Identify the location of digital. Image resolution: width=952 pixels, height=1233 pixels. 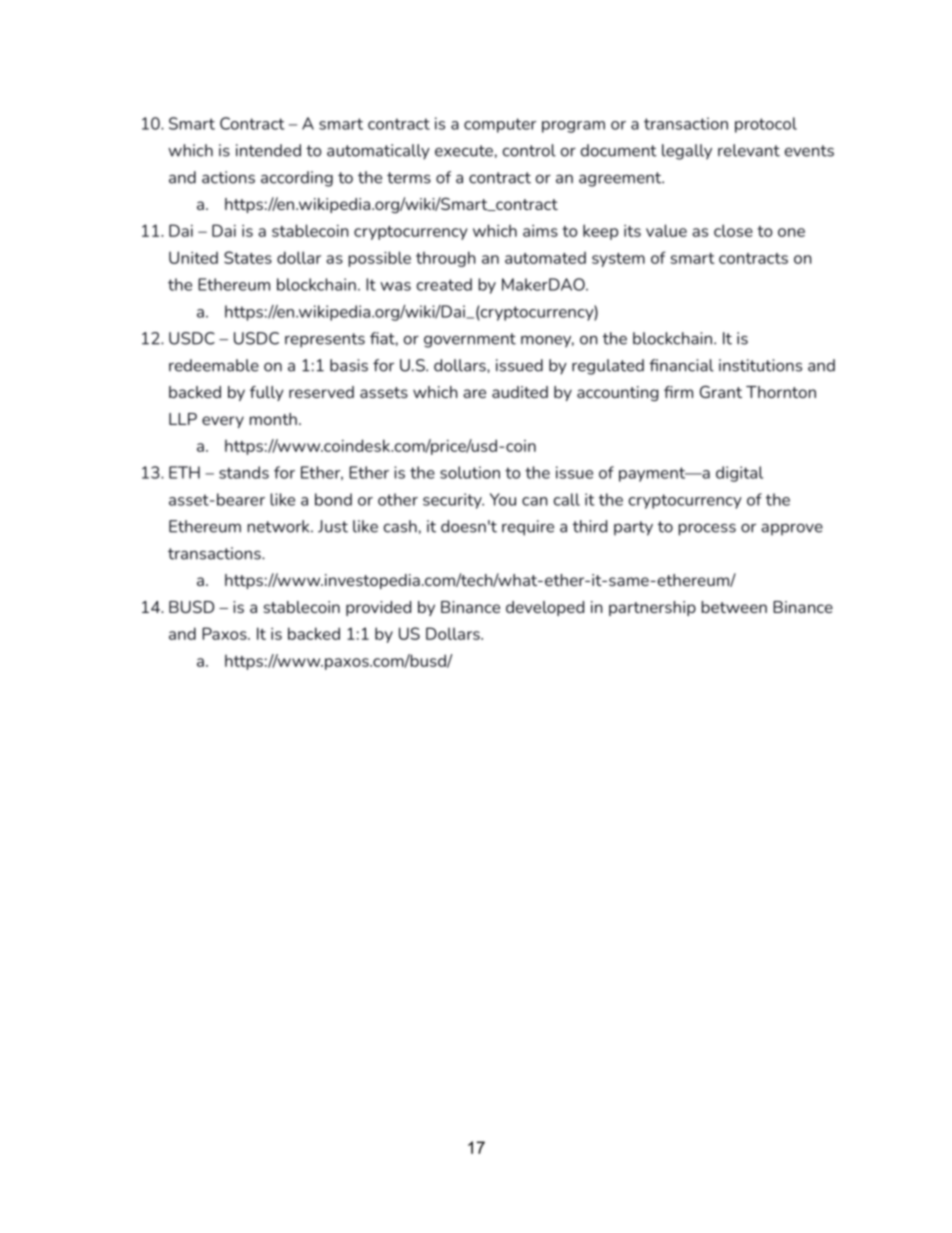
(739, 474).
